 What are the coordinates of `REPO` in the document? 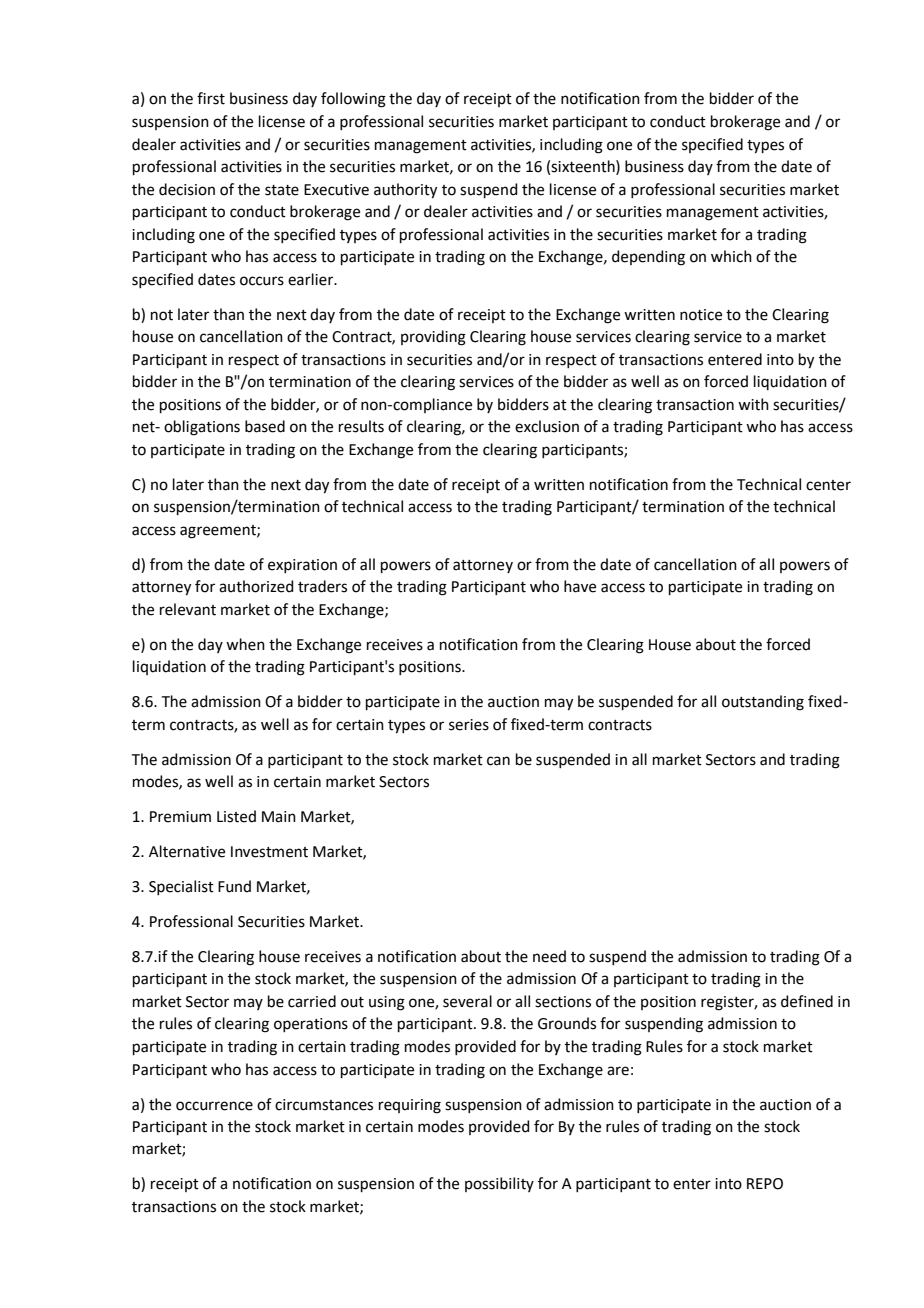 It's located at (765, 1184).
